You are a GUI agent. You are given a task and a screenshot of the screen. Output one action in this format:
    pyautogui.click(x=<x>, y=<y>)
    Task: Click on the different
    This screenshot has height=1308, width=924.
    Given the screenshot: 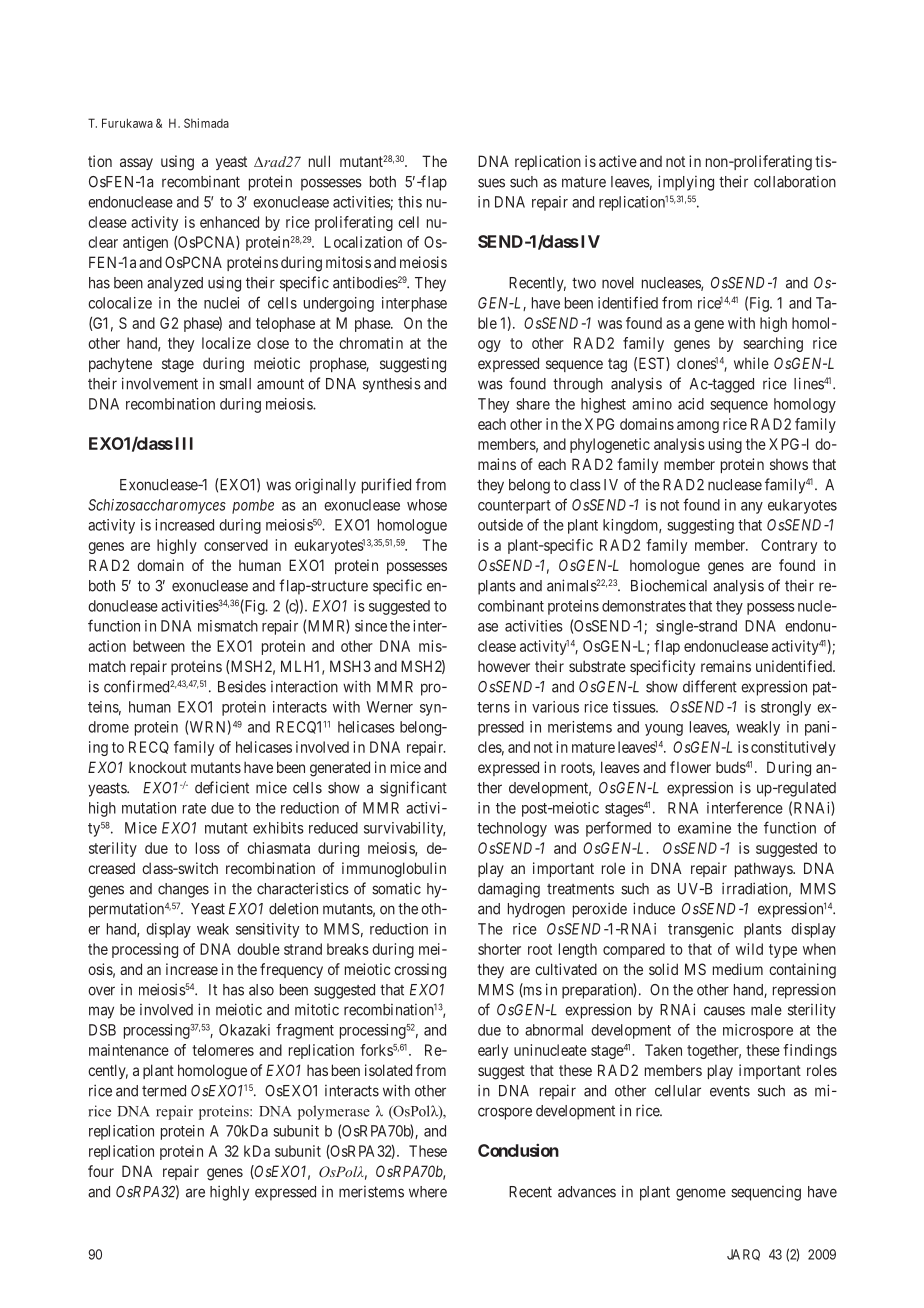 What is the action you would take?
    pyautogui.click(x=710, y=686)
